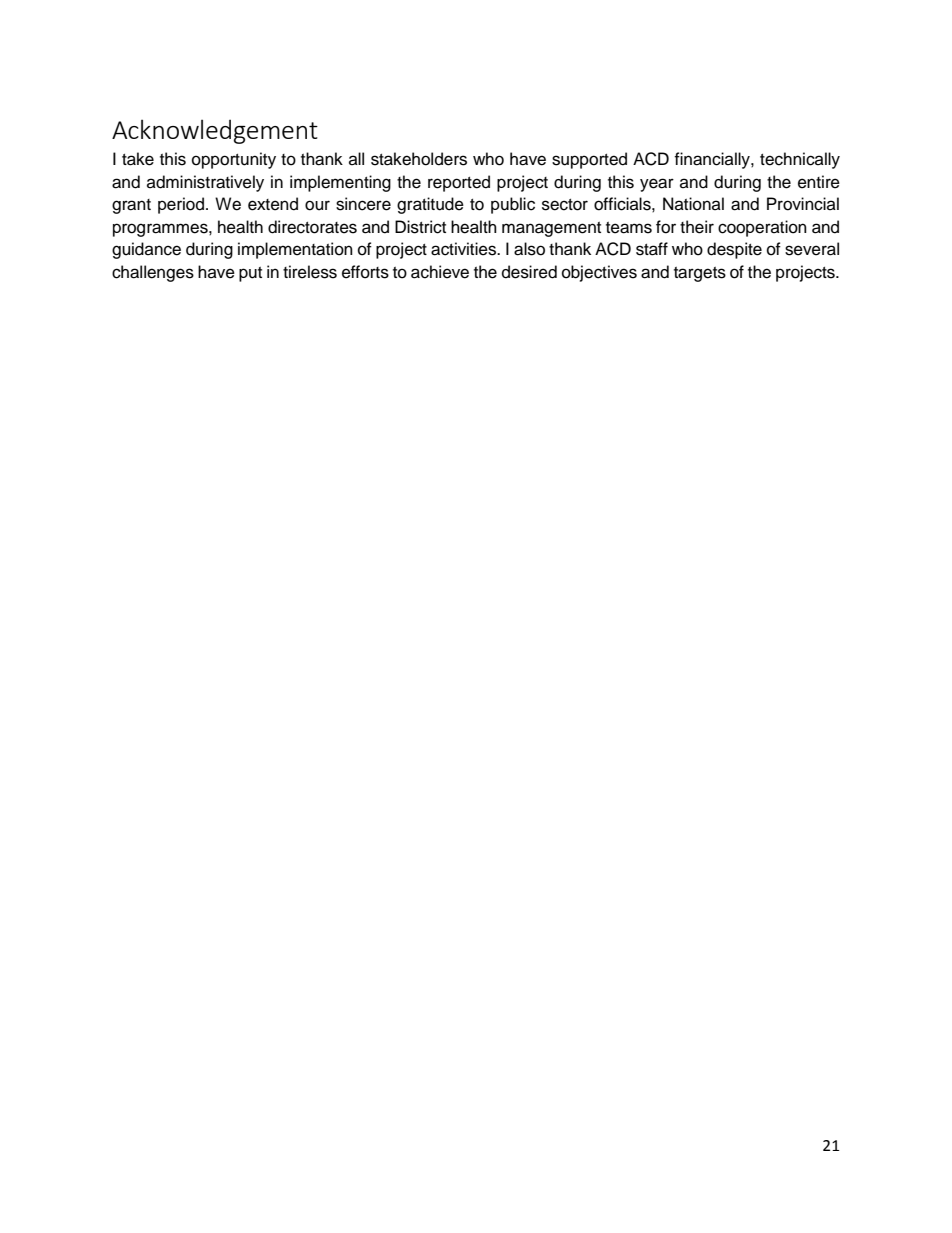  I want to click on put, so click(250, 274).
